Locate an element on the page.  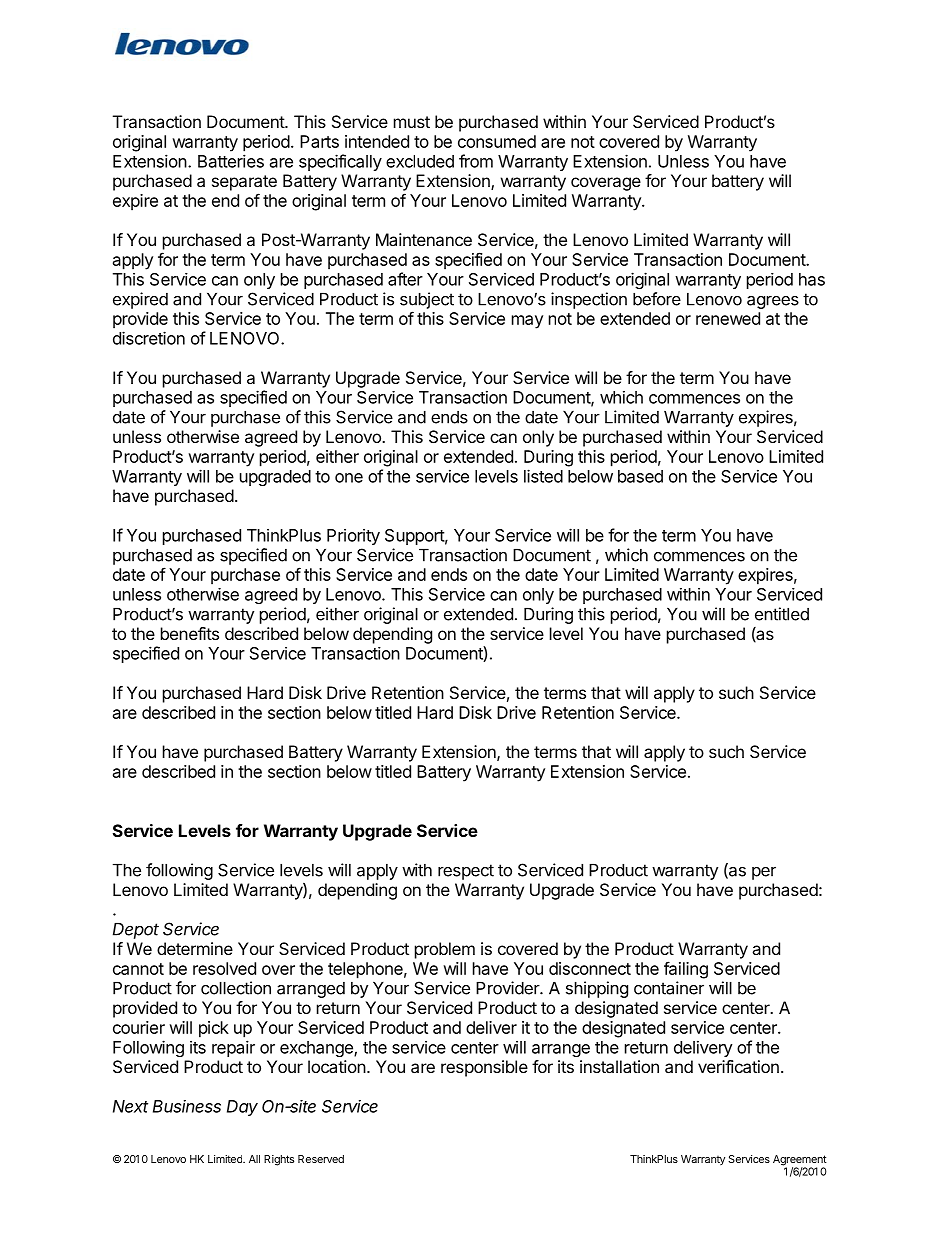
benefits is located at coordinates (190, 633).
